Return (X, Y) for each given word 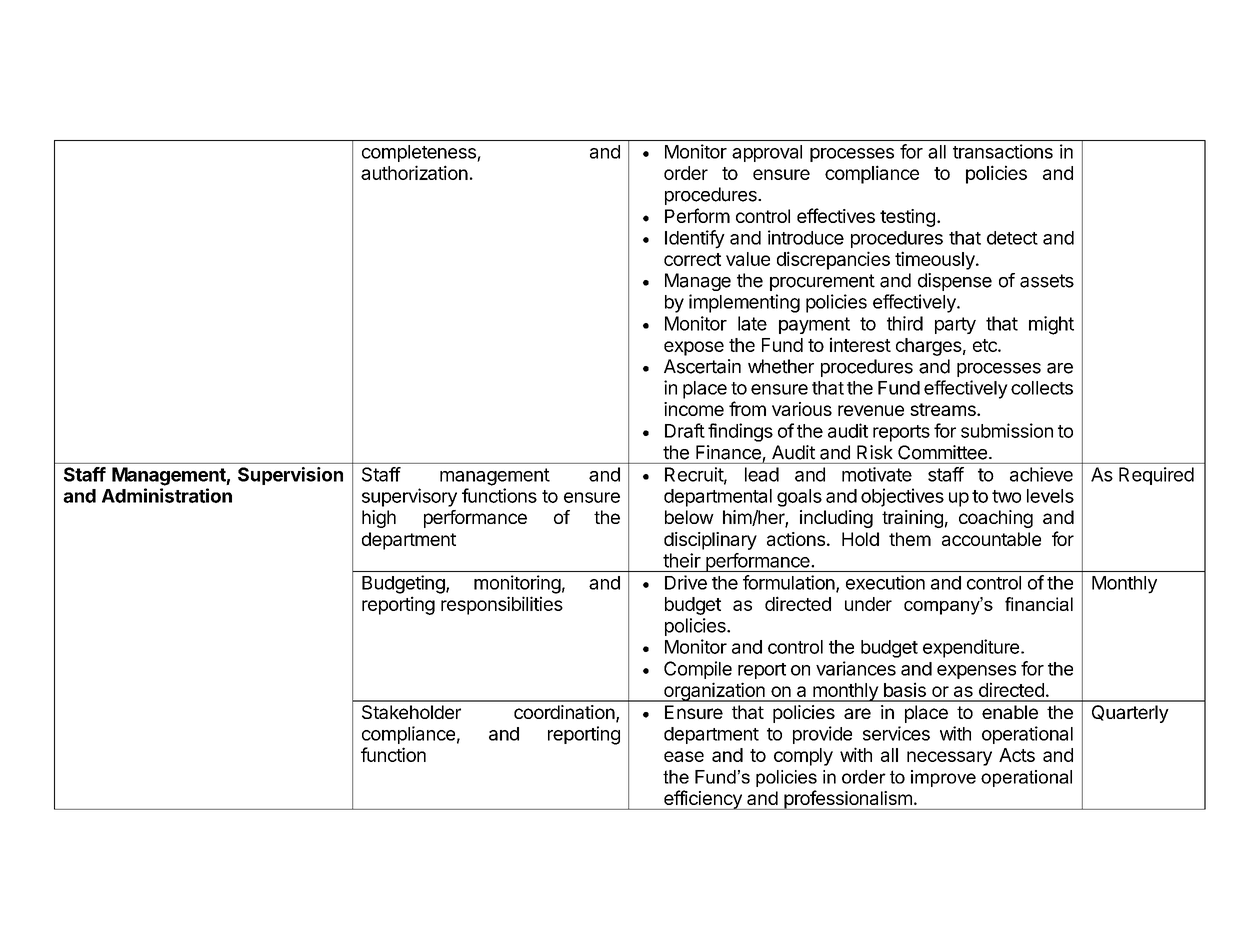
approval (767, 153)
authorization (414, 172)
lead (762, 474)
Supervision (290, 476)
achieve (1041, 474)
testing (907, 218)
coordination (564, 712)
